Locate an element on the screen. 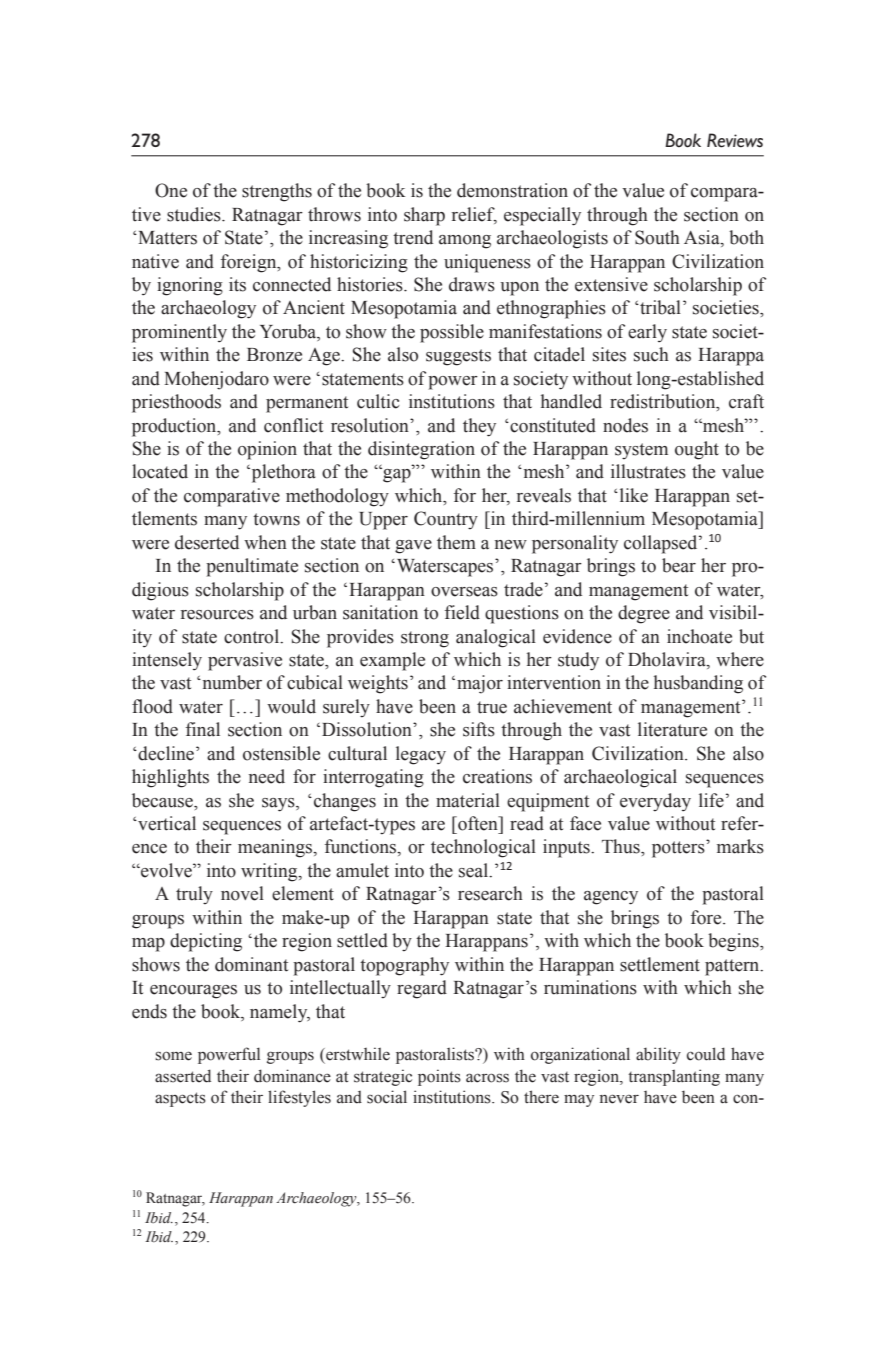 This screenshot has width=896, height=1371. legacy is located at coordinates (421, 755).
